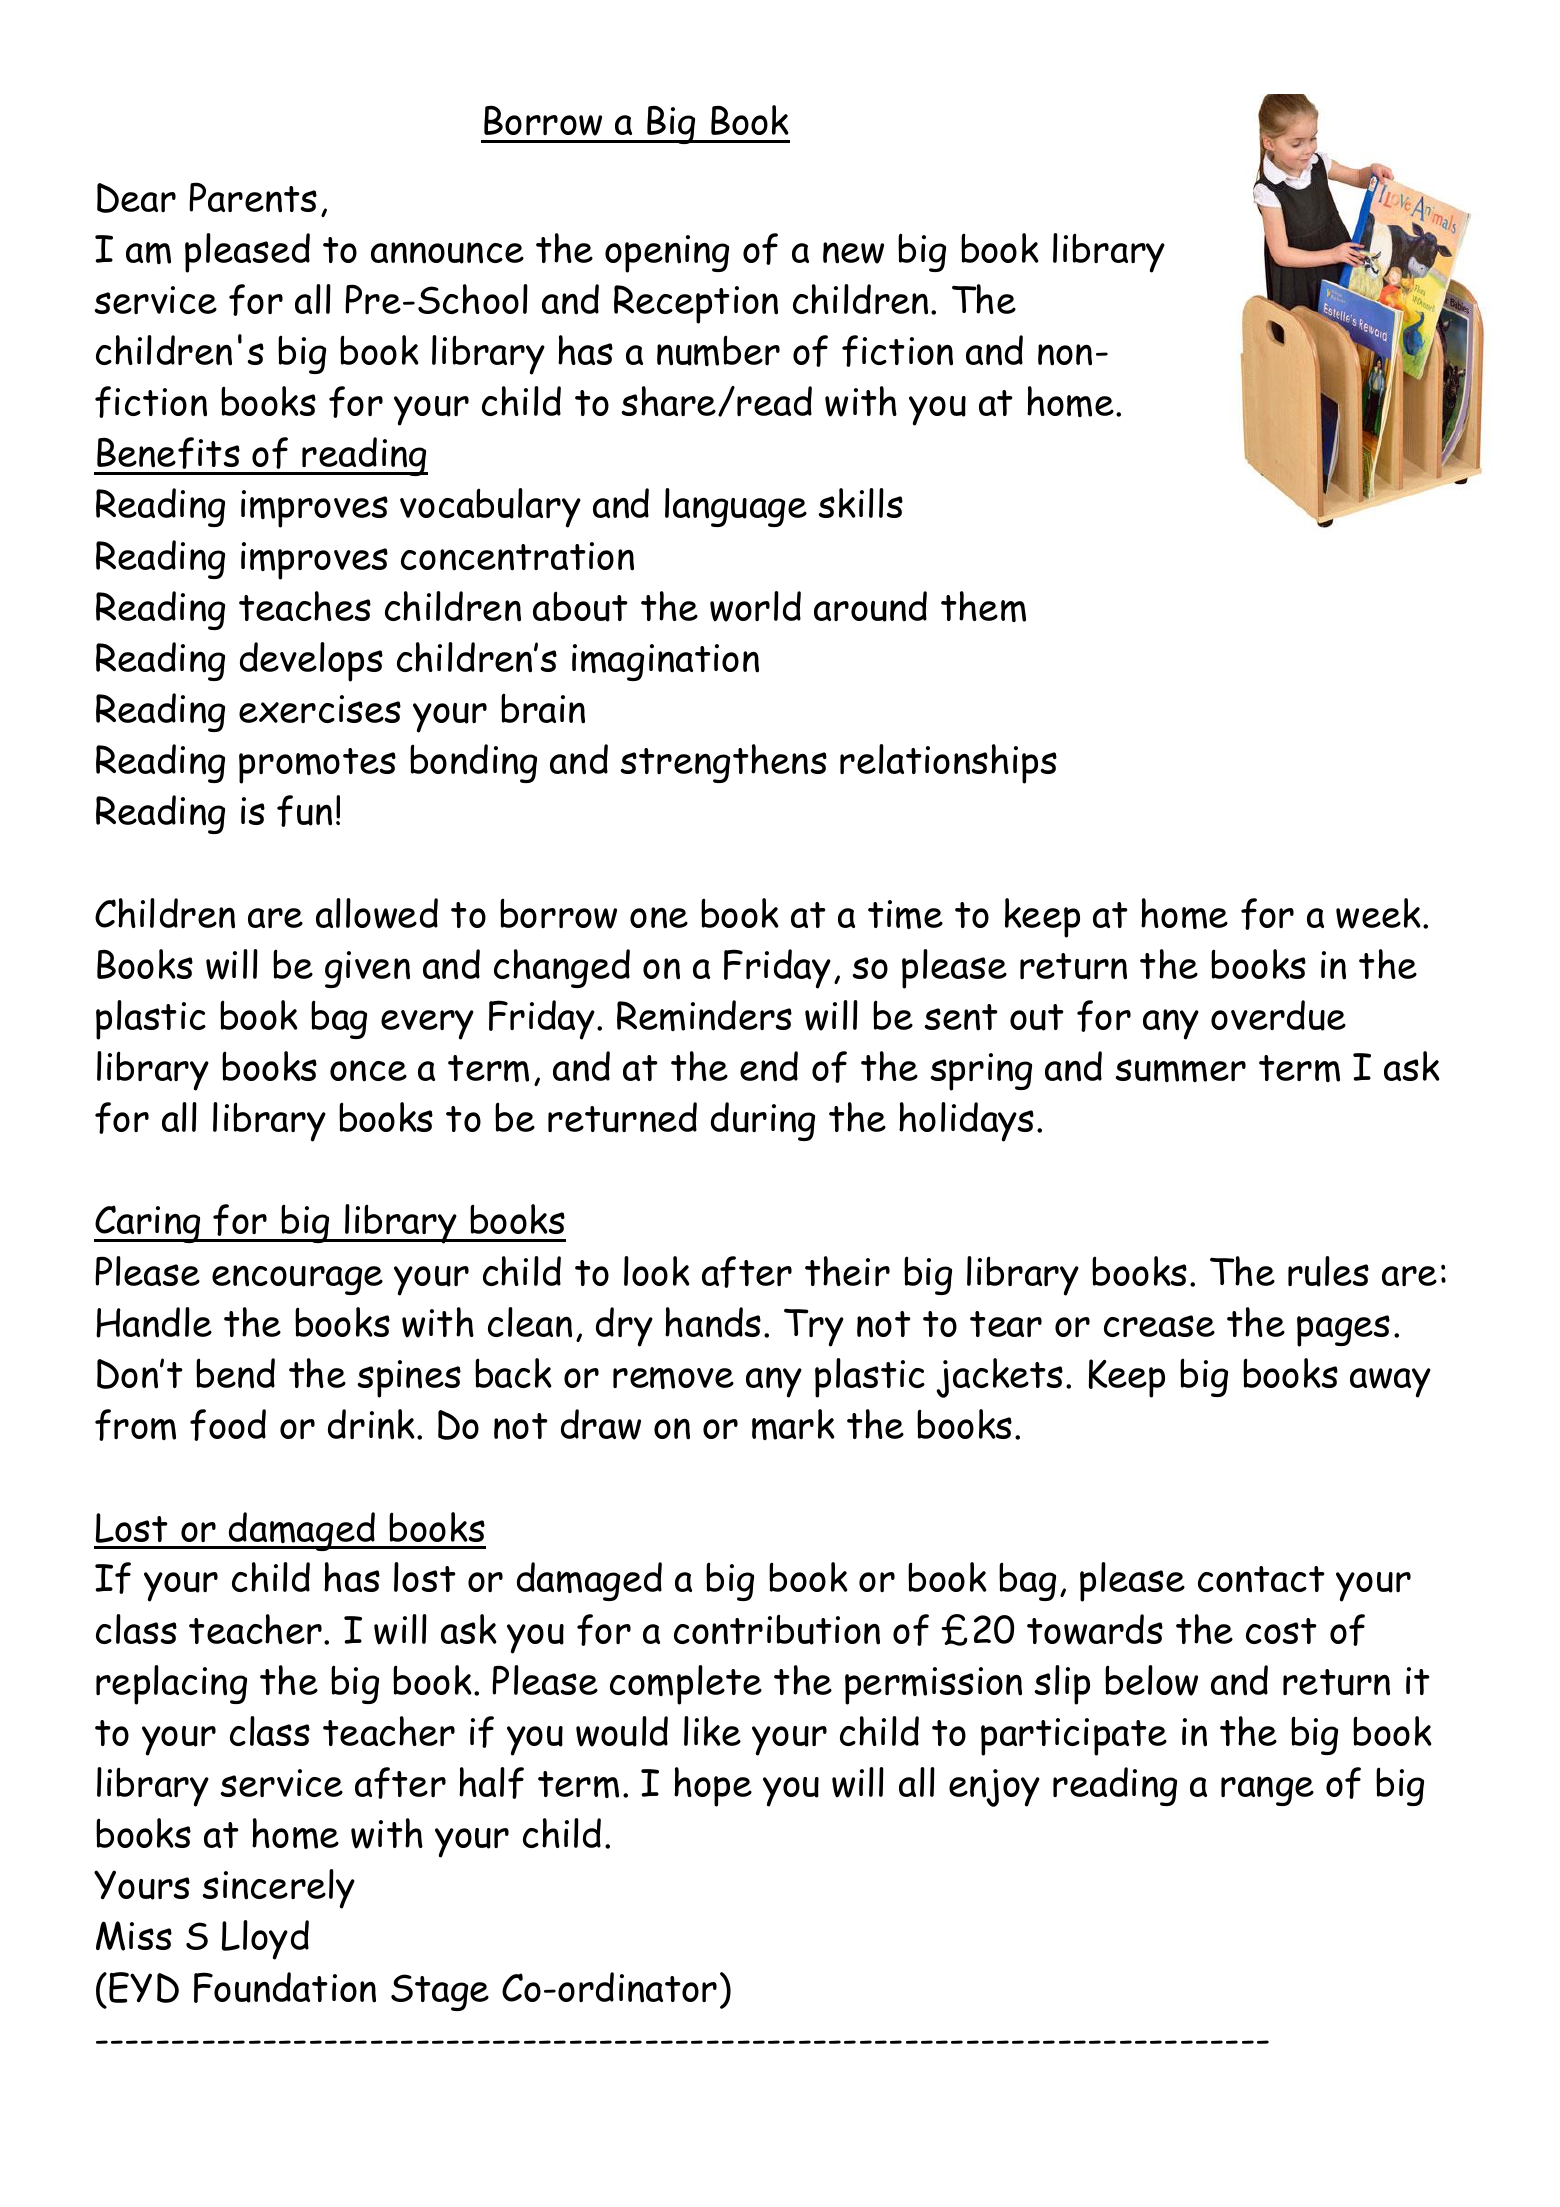  What do you see at coordinates (793, 1424) in the document?
I see `mark` at bounding box center [793, 1424].
